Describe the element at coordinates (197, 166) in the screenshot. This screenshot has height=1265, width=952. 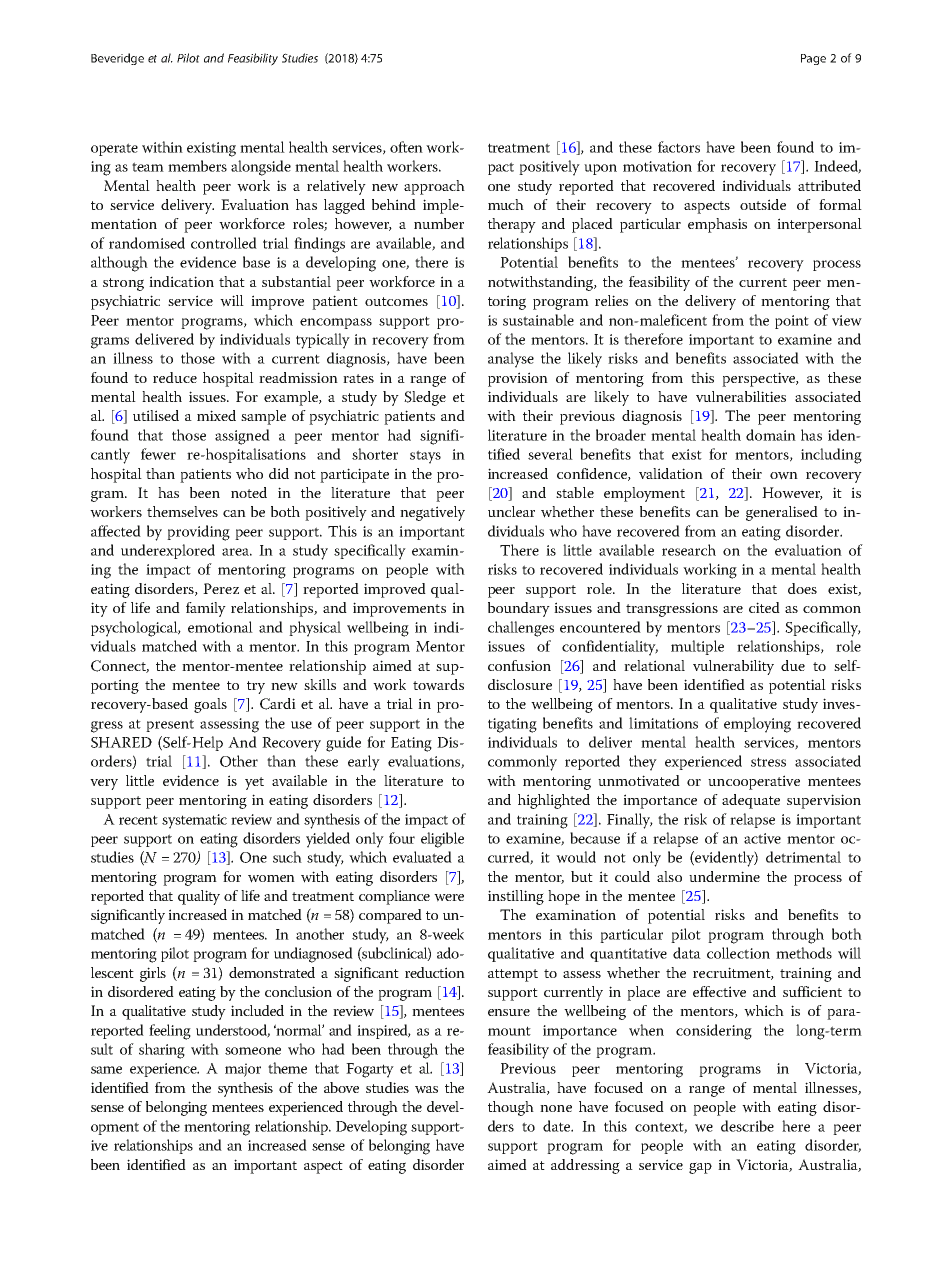
I see `members` at that location.
